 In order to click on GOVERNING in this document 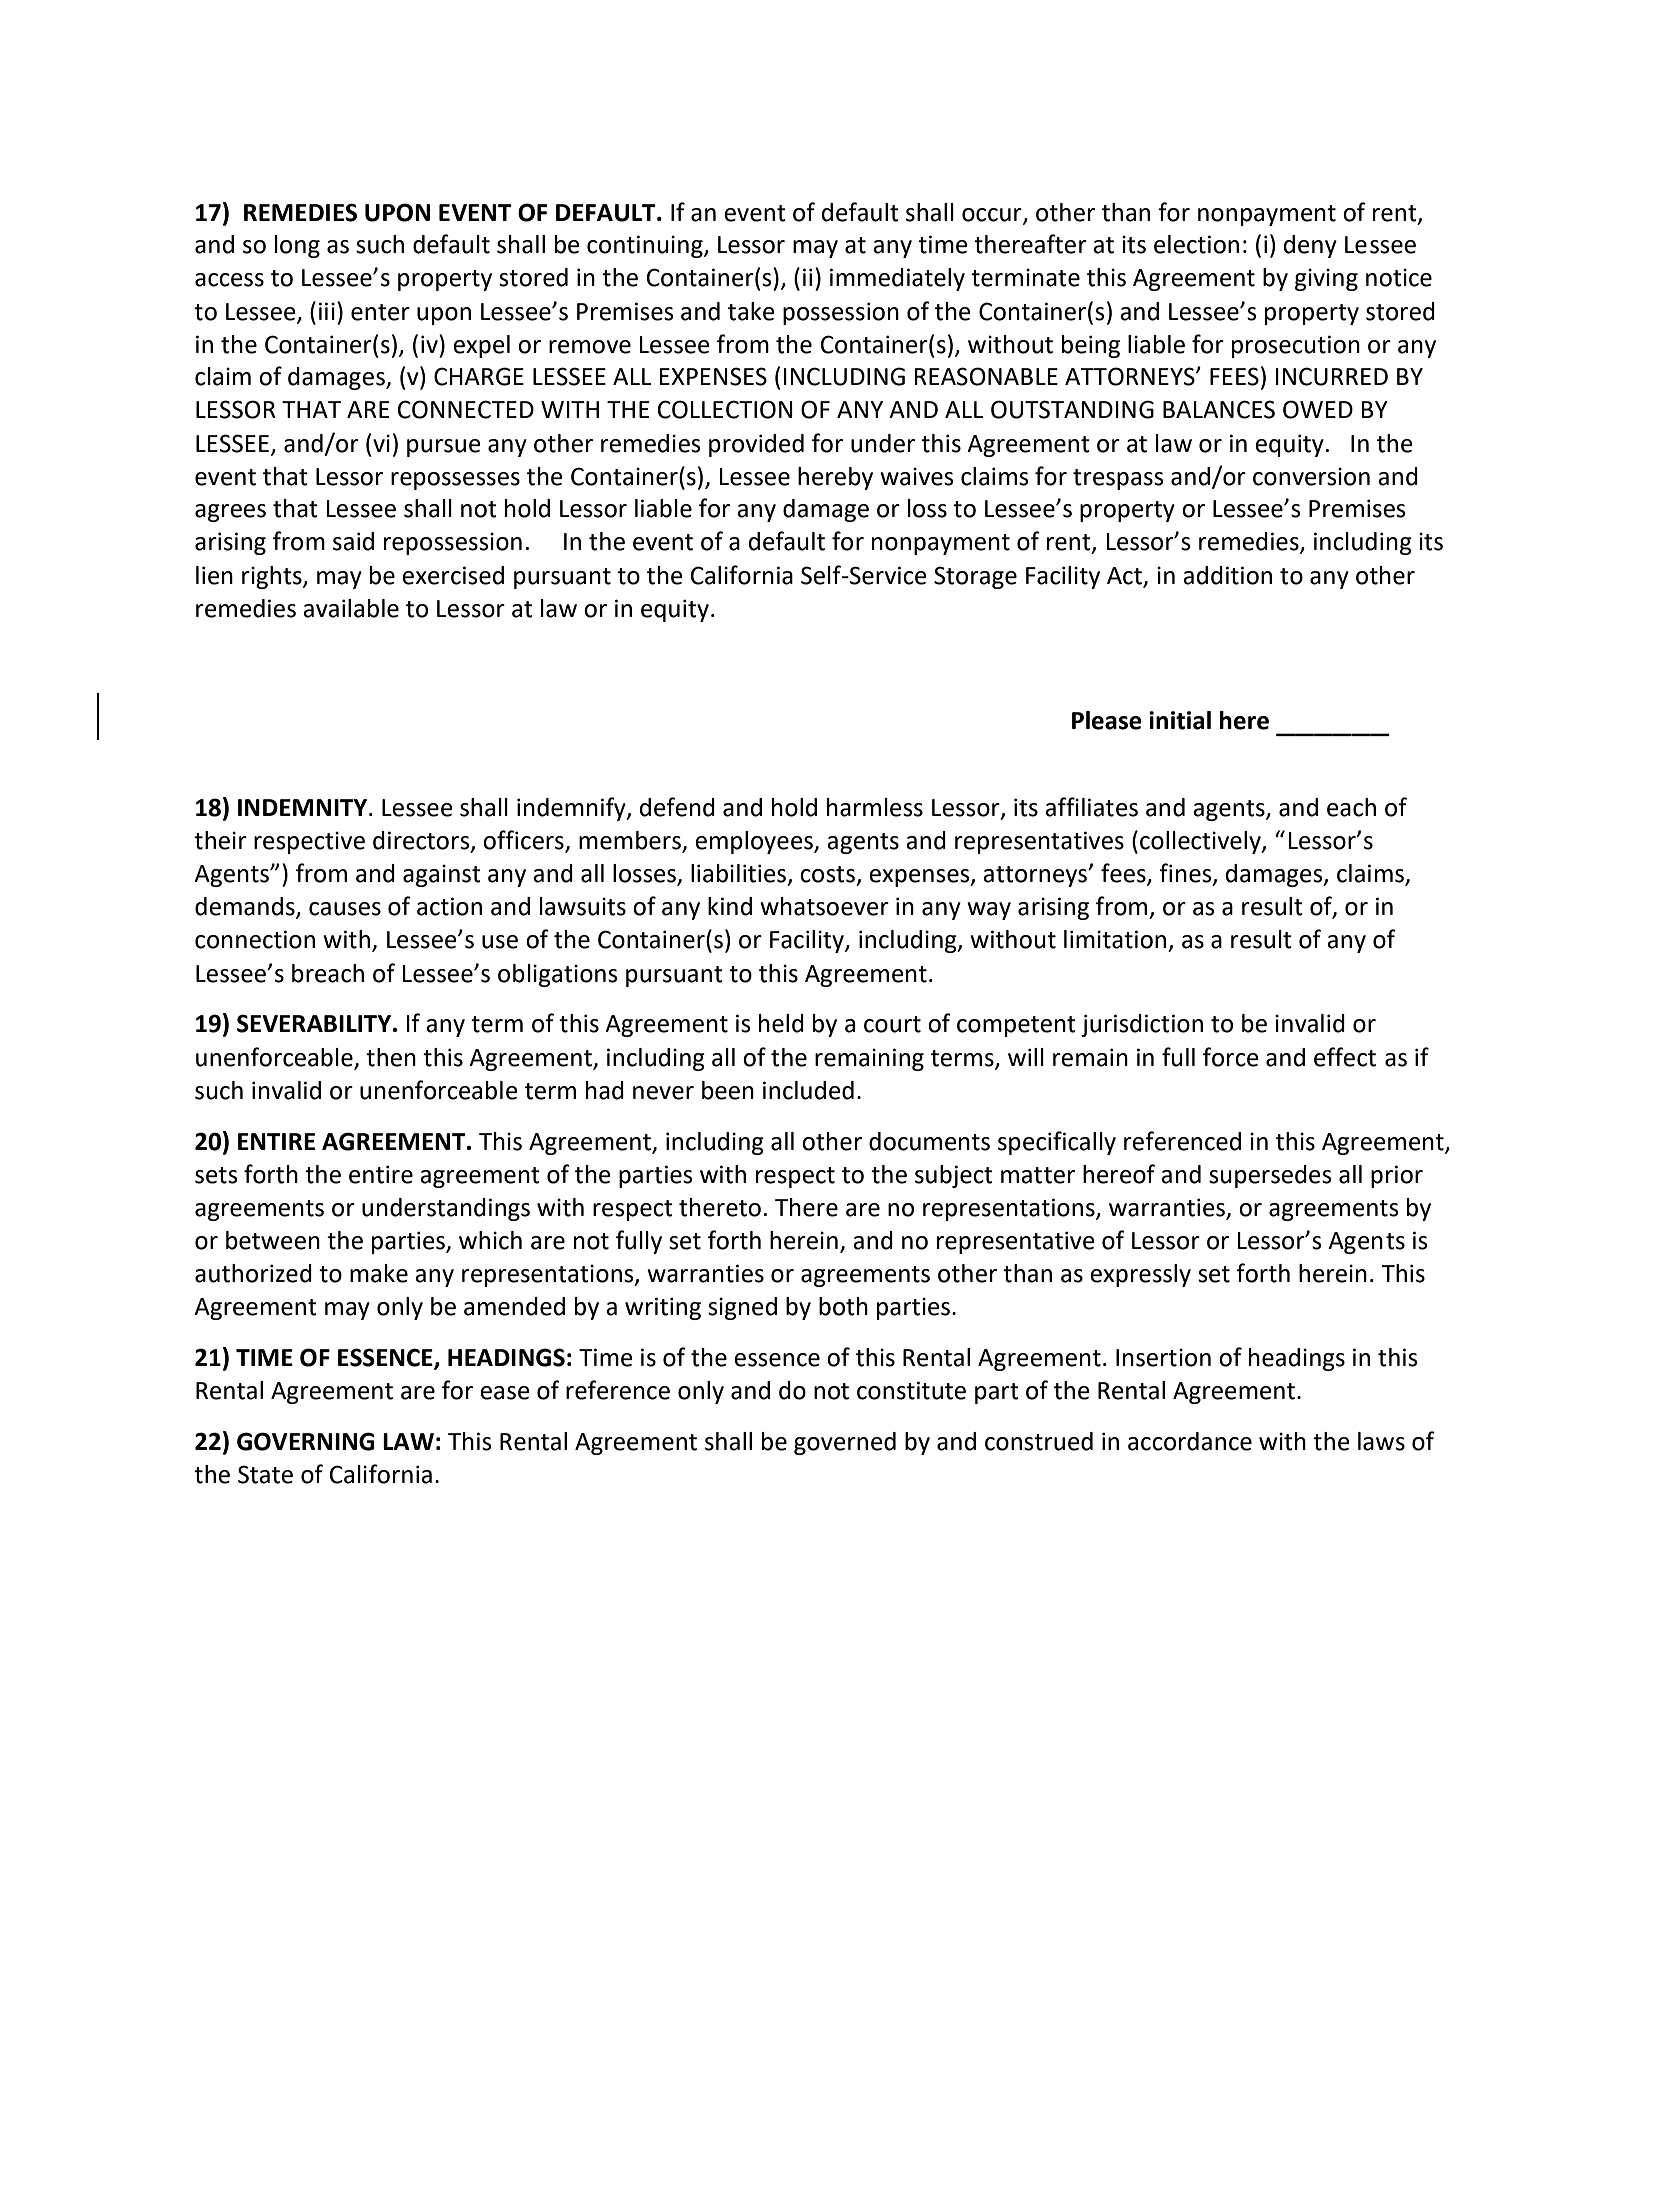, I will do `click(306, 1441)`.
